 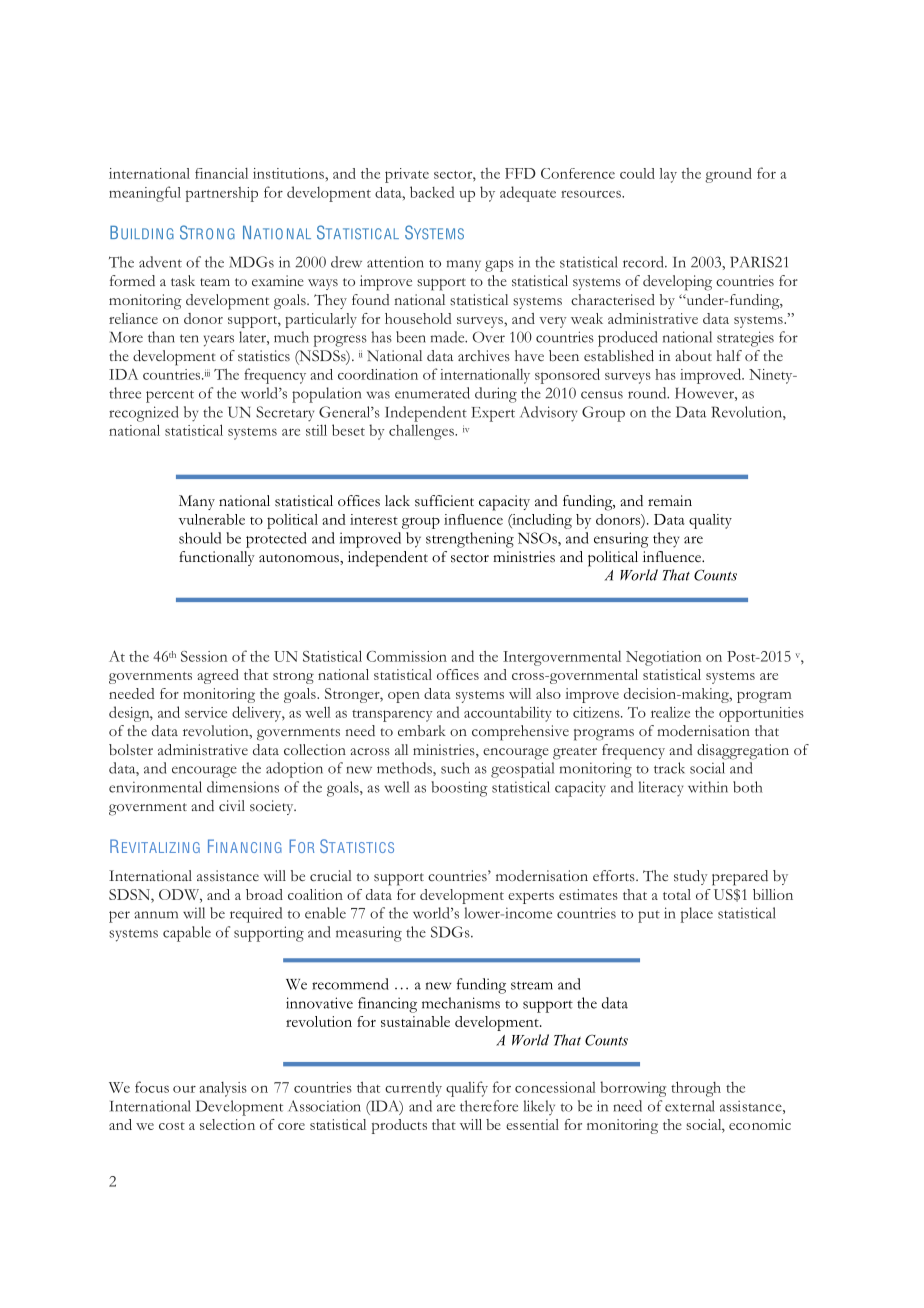 What do you see at coordinates (223, 1089) in the screenshot?
I see `analysis` at bounding box center [223, 1089].
